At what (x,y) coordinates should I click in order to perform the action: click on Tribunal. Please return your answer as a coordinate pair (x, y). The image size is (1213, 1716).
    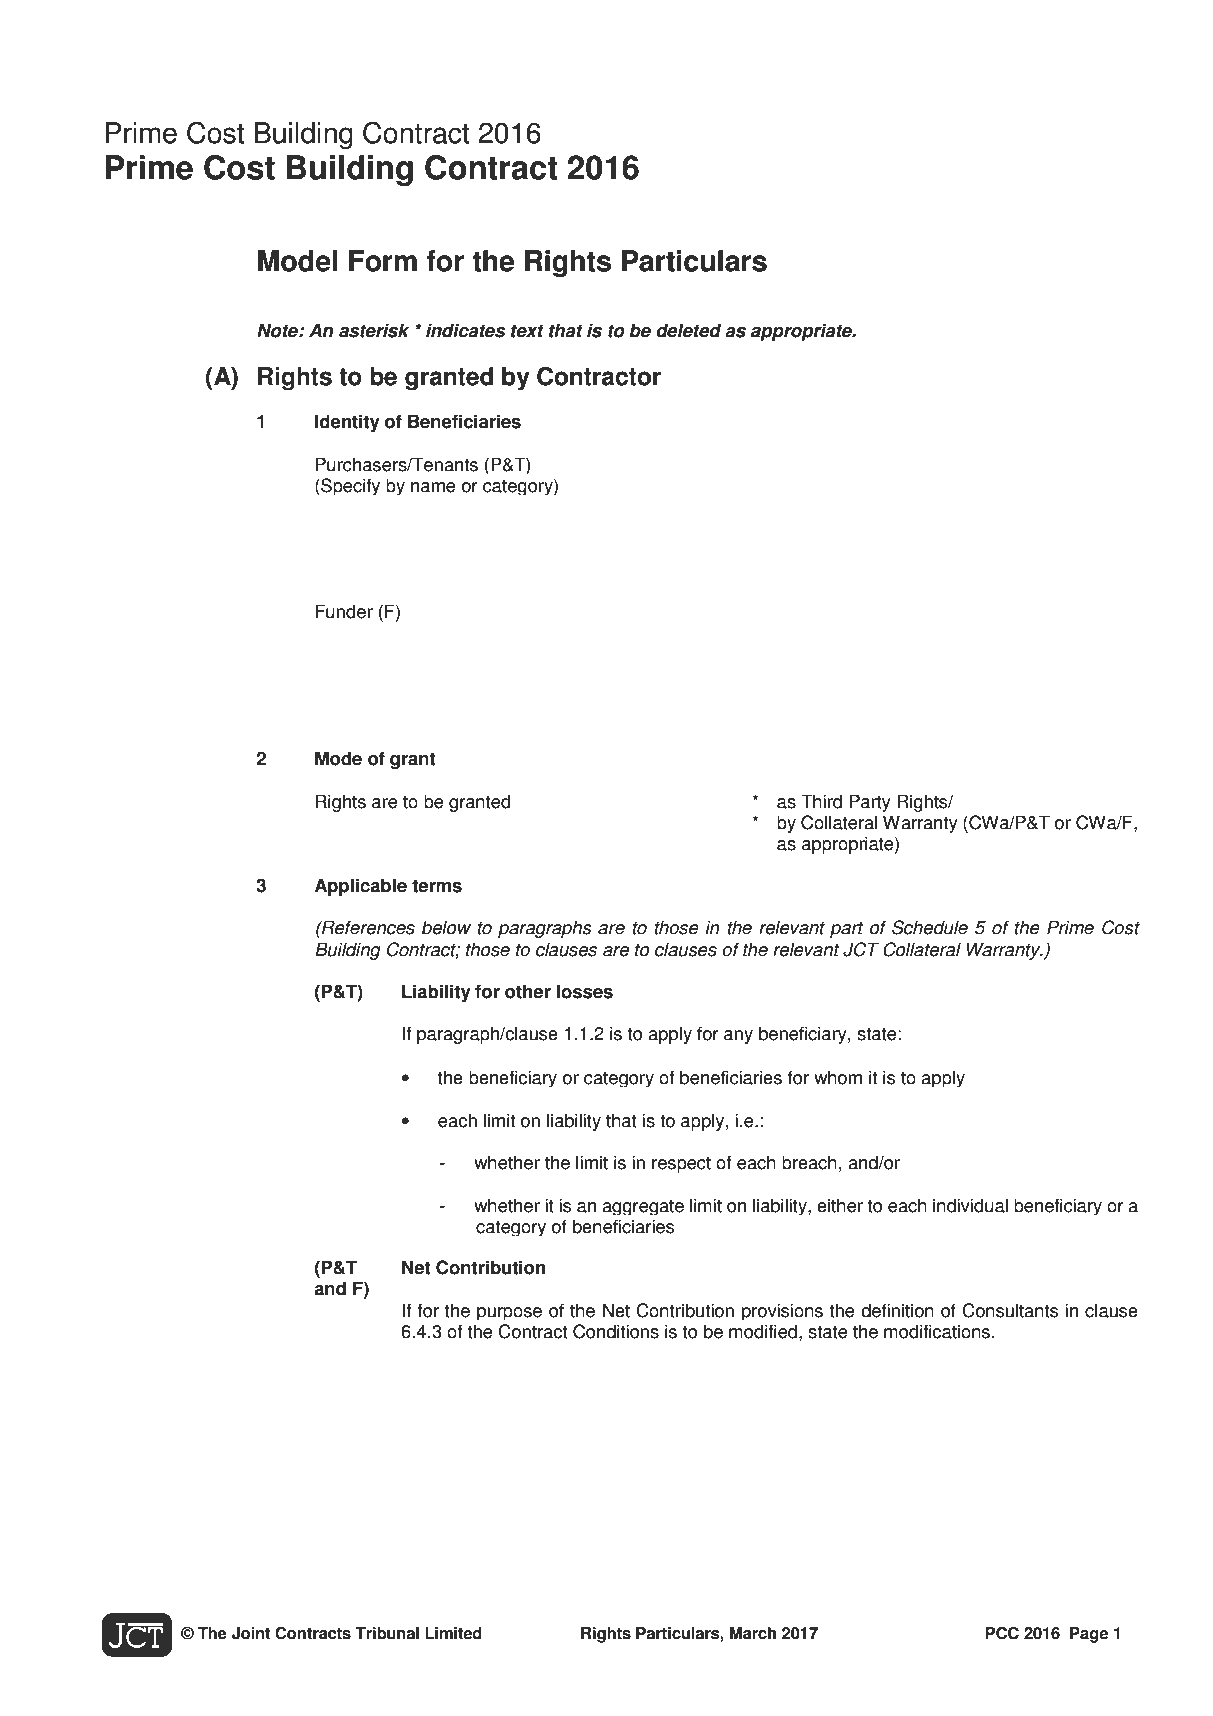
    Looking at the image, I should click on (387, 1633).
